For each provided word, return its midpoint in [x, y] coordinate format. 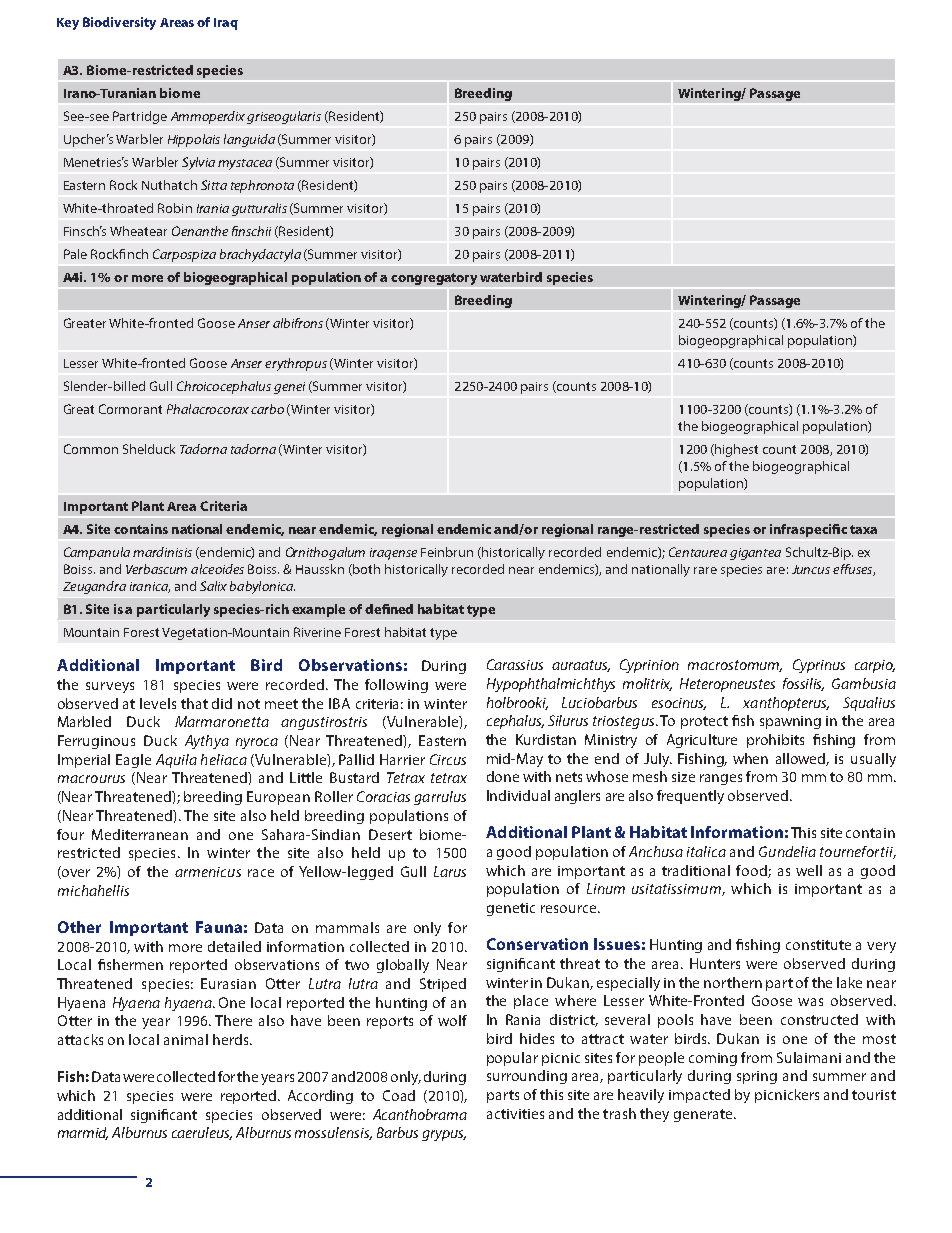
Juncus [811, 569]
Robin [175, 208]
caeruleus [202, 1133]
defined [389, 609]
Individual [518, 795]
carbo [267, 409]
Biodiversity [119, 23]
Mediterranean [140, 834]
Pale [75, 254]
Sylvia [198, 163]
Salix [213, 586]
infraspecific [808, 530]
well [809, 870]
